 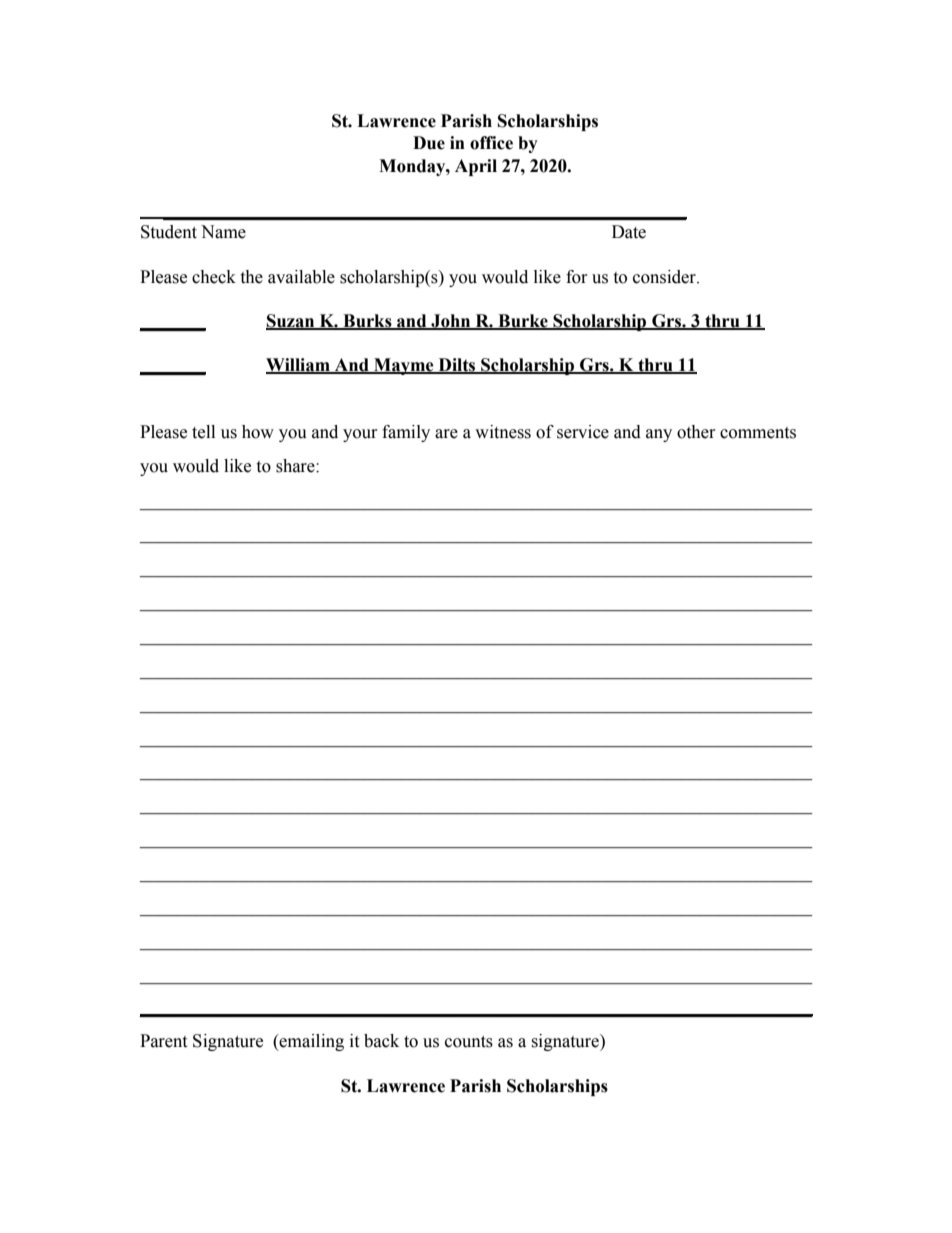 I want to click on John, so click(x=451, y=322).
